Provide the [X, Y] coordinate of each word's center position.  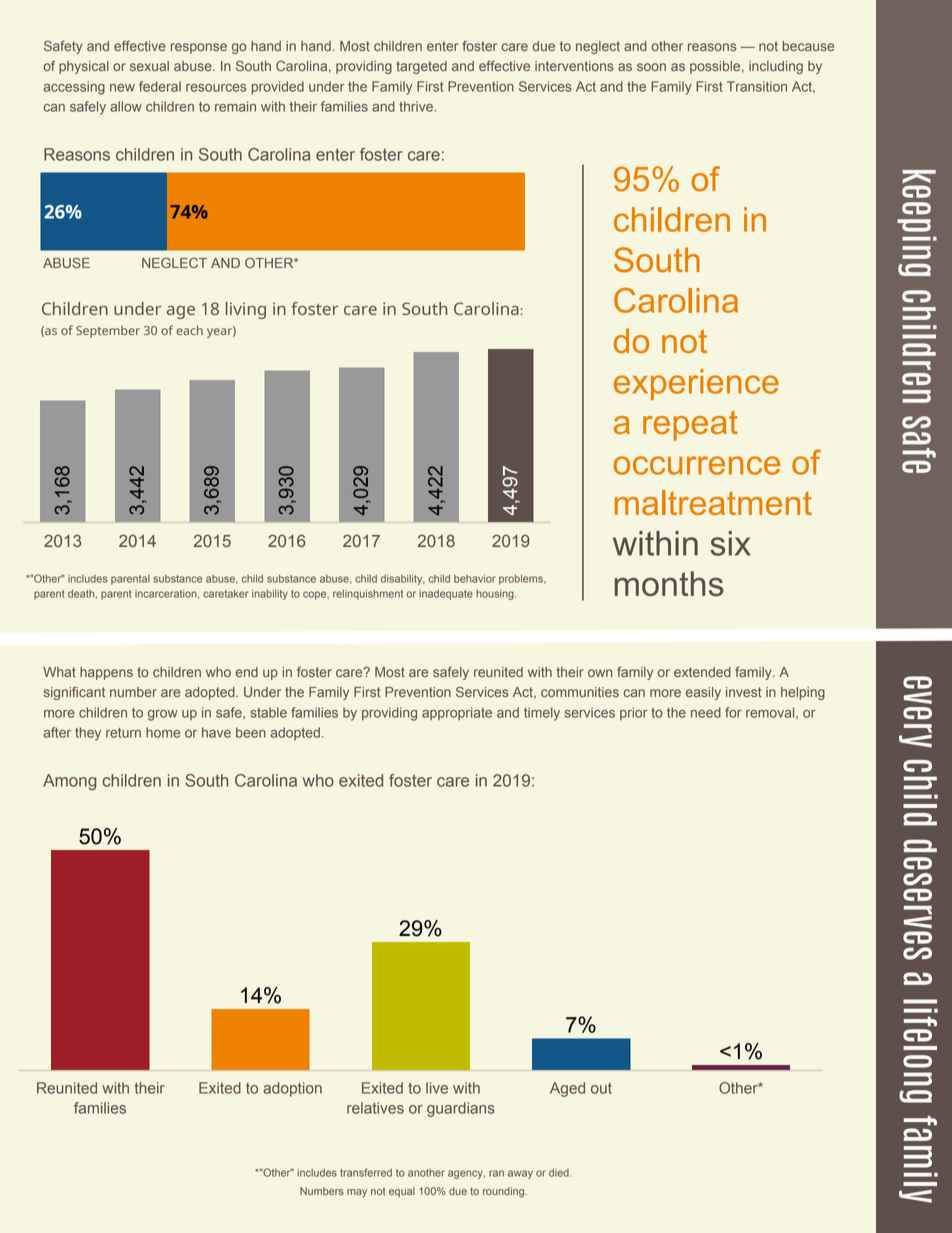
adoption [292, 1089]
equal [402, 1192]
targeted [421, 67]
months [669, 583]
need [706, 712]
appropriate [457, 713]
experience [696, 384]
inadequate [446, 595]
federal [160, 86]
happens [106, 673]
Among [69, 782]
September [108, 331]
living [246, 310]
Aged [567, 1089]
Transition [757, 86]
